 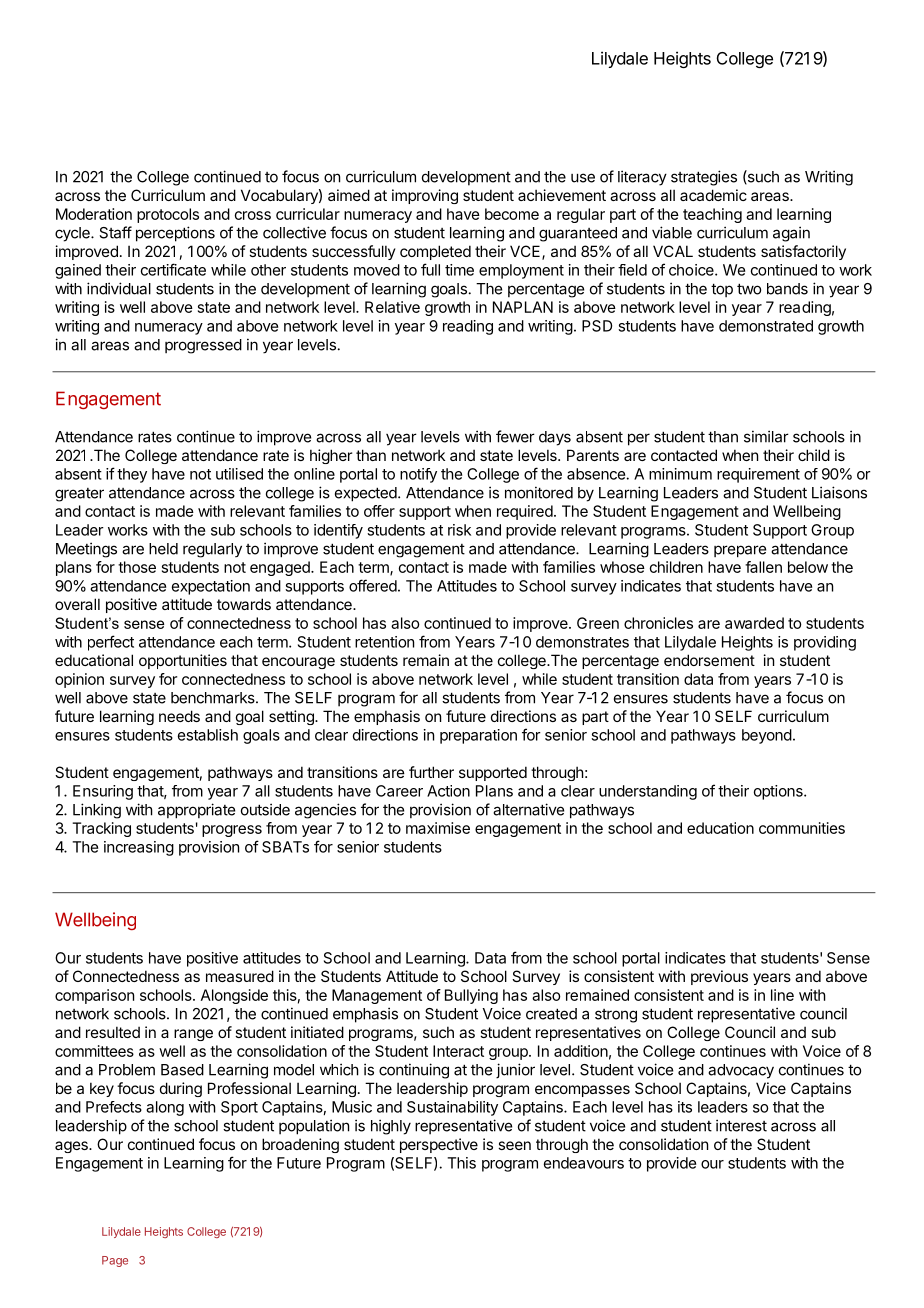 What do you see at coordinates (425, 196) in the screenshot?
I see `improving` at bounding box center [425, 196].
